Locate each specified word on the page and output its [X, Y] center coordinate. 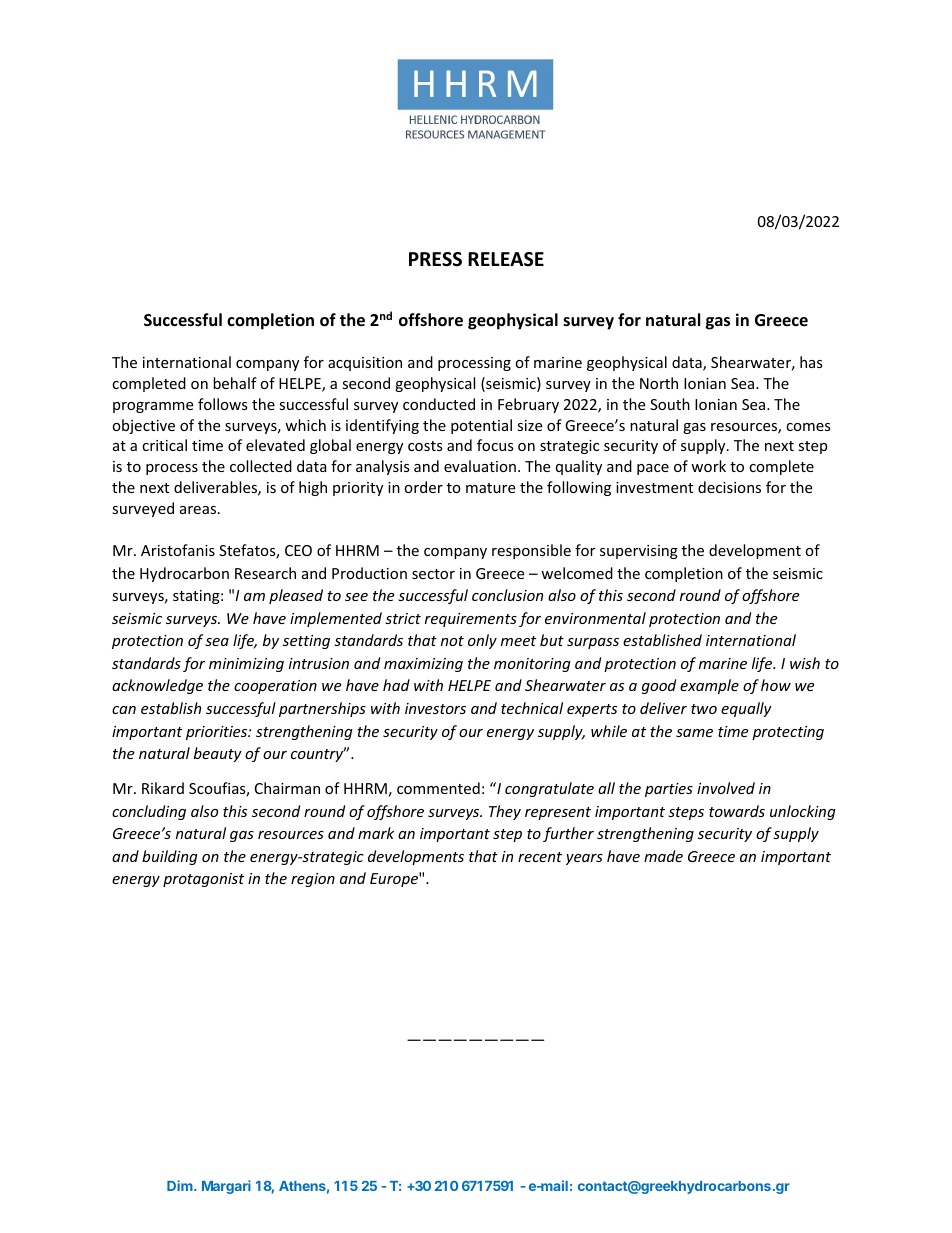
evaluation [480, 466]
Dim [181, 1185]
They [505, 812]
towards [737, 811]
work [708, 466]
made [663, 856]
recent [540, 857]
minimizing [246, 665]
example [709, 686]
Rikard [163, 788]
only [482, 641]
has [811, 362]
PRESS [435, 259]
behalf [235, 383]
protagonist [203, 880]
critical [164, 445]
